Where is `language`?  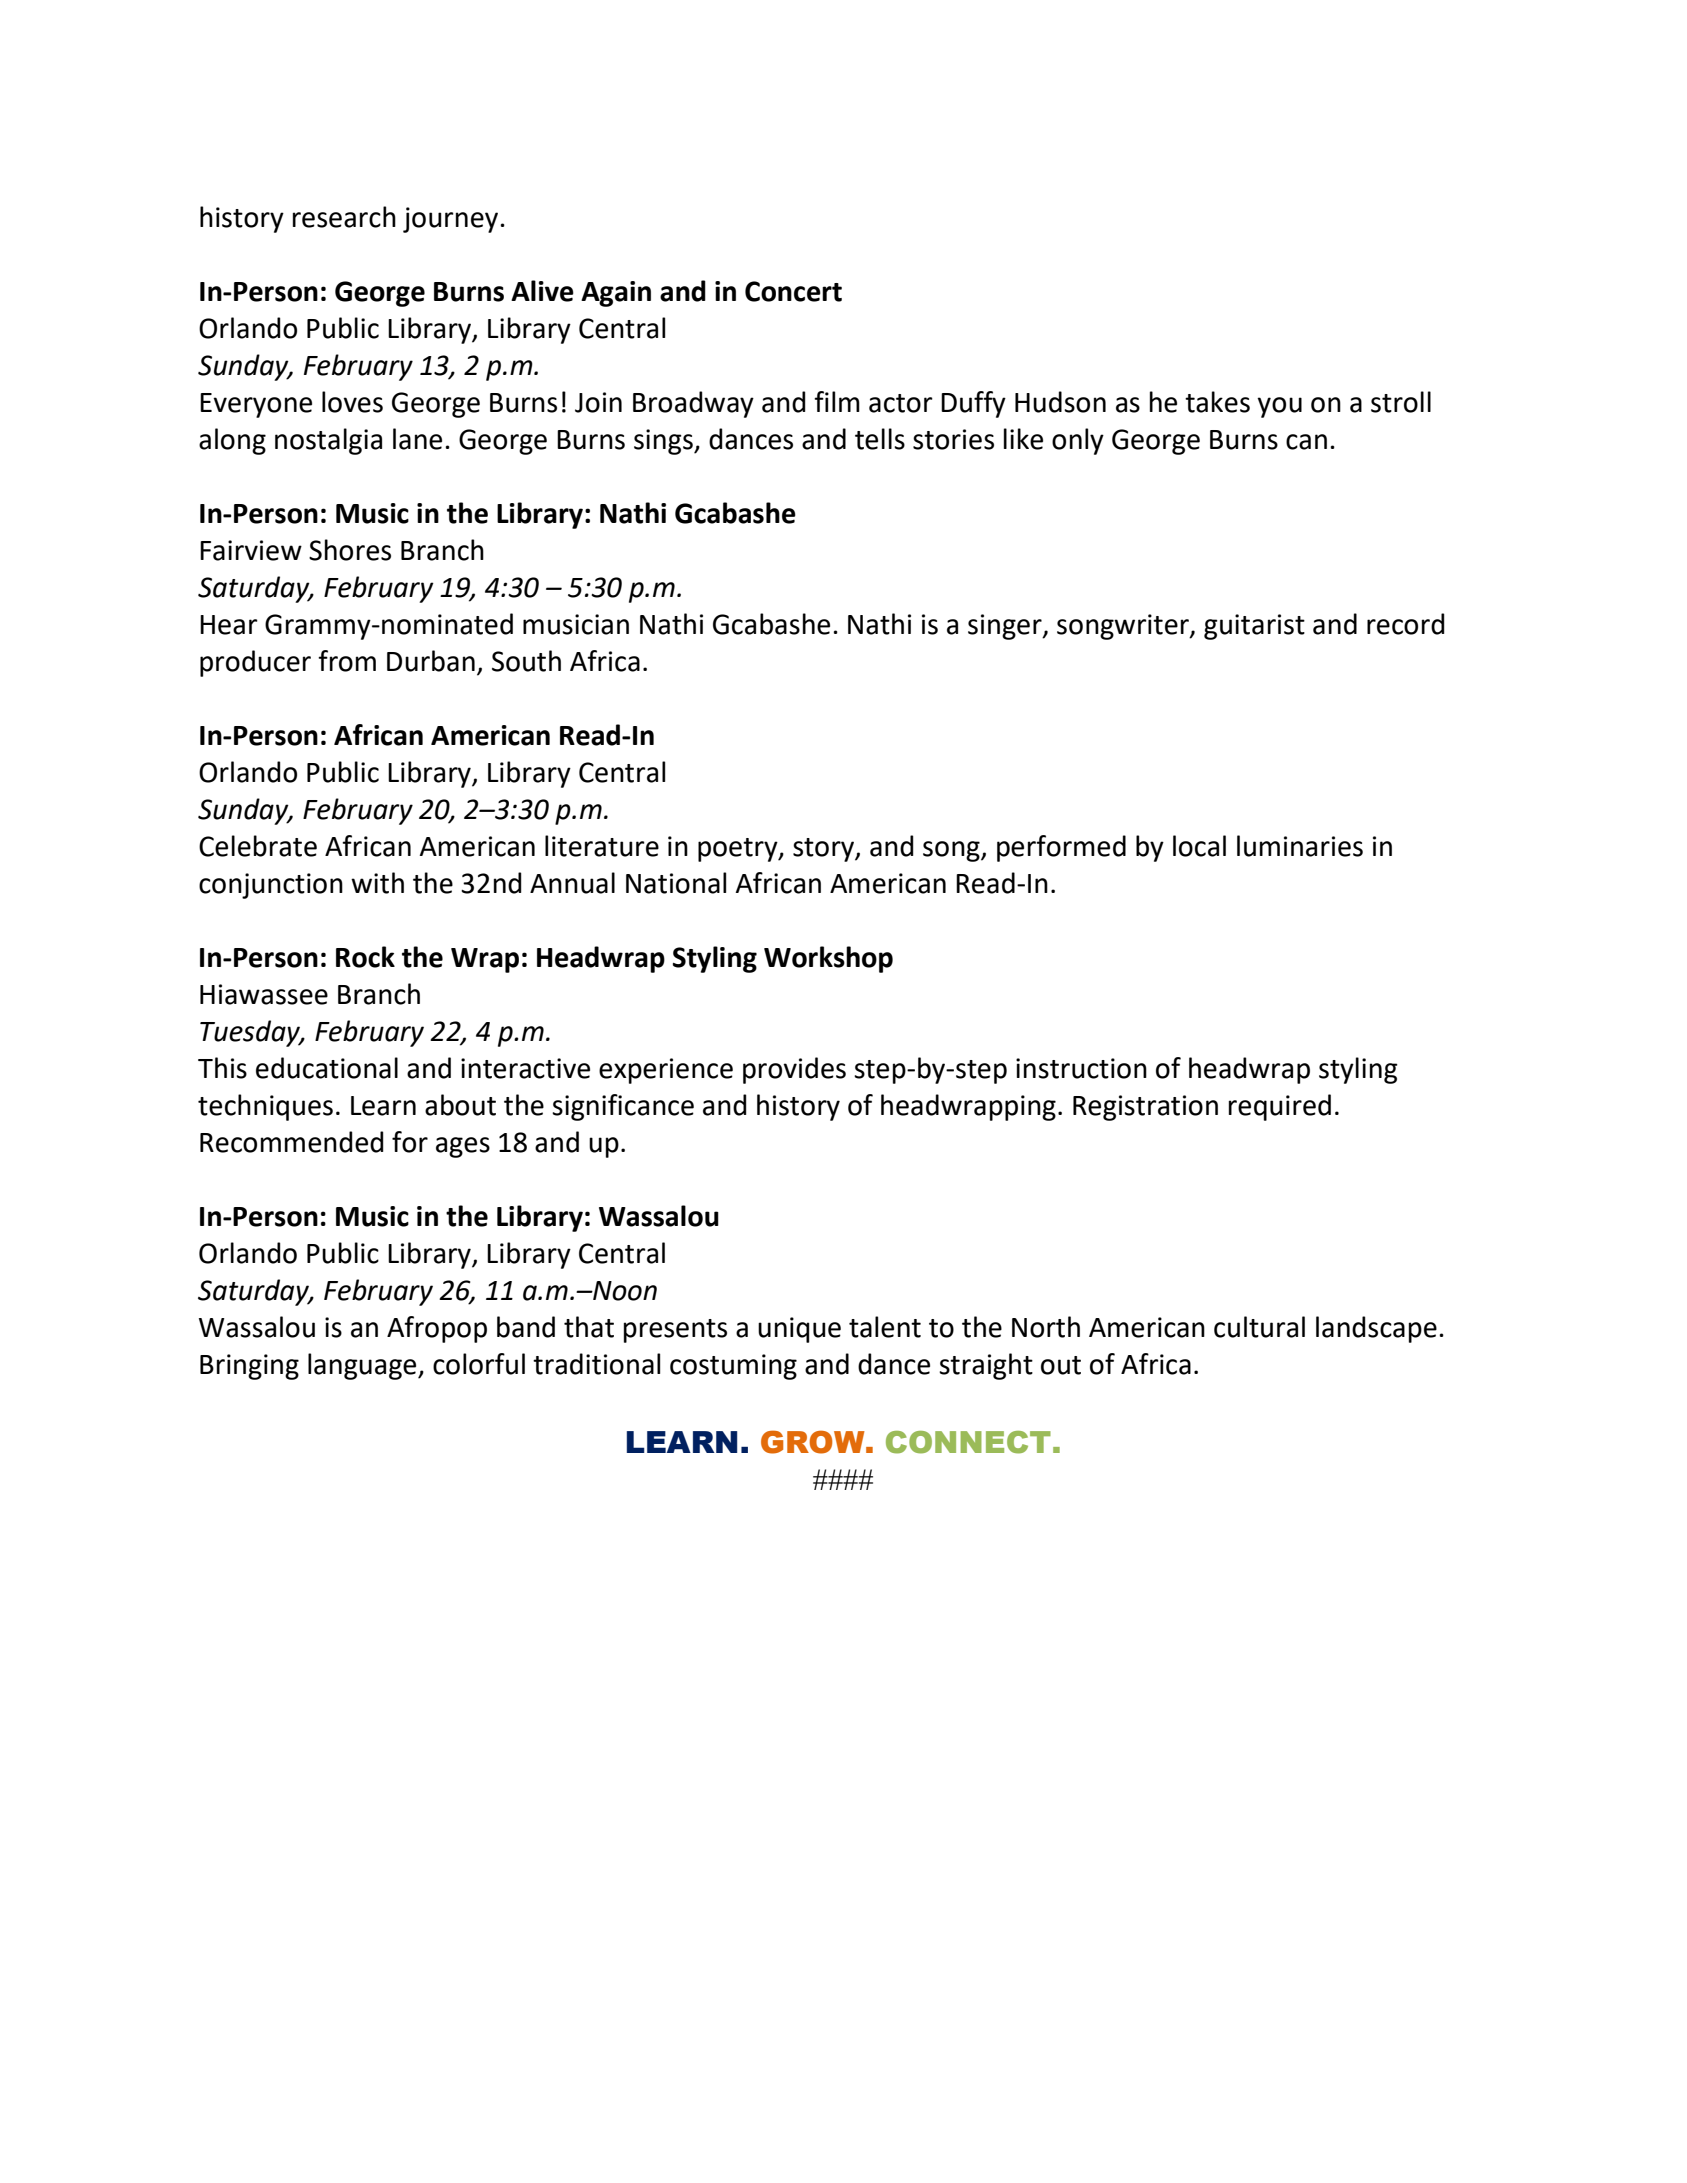 language is located at coordinates (363, 1366).
